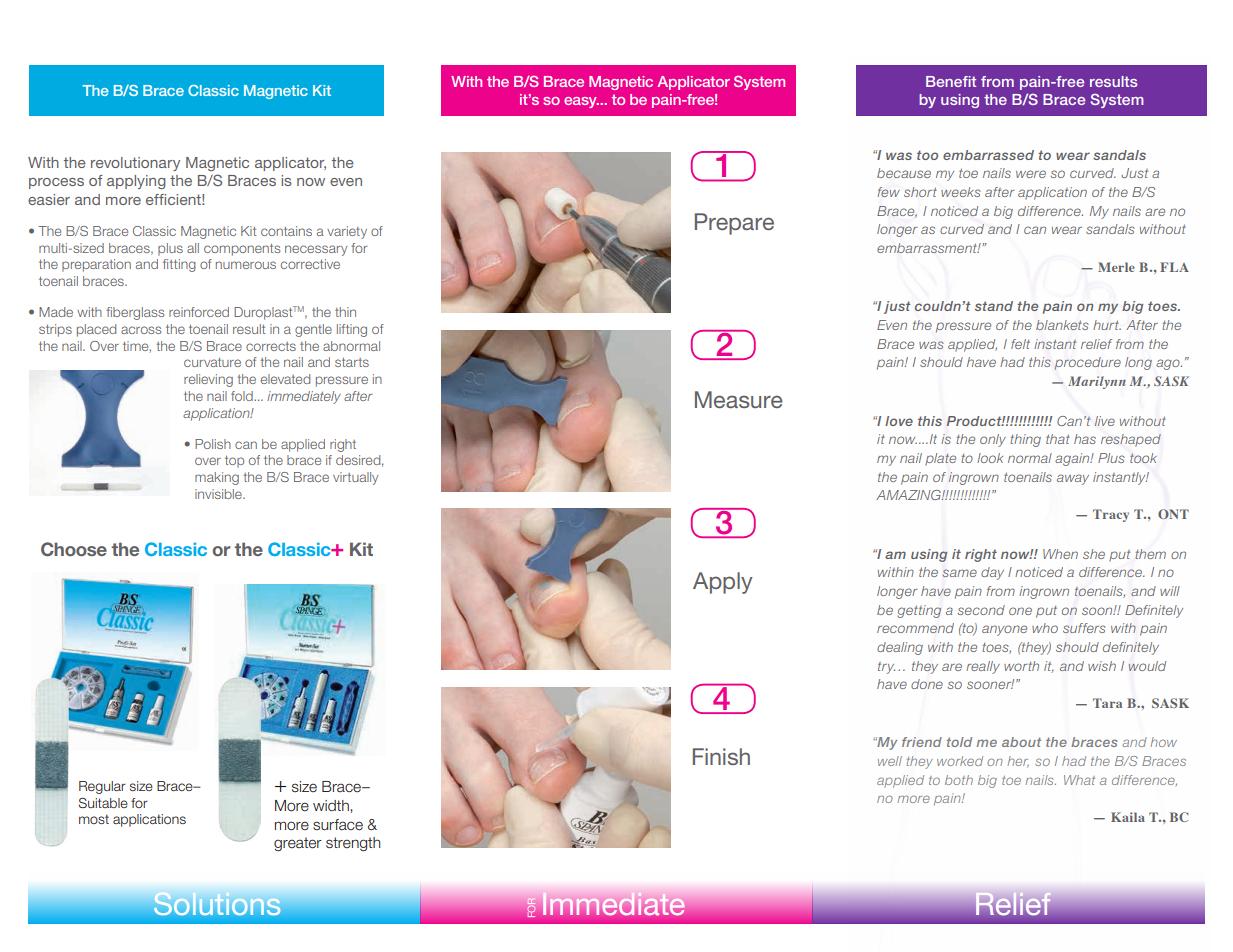 The image size is (1233, 952). What do you see at coordinates (581, 102) in the document?
I see `easy` at bounding box center [581, 102].
